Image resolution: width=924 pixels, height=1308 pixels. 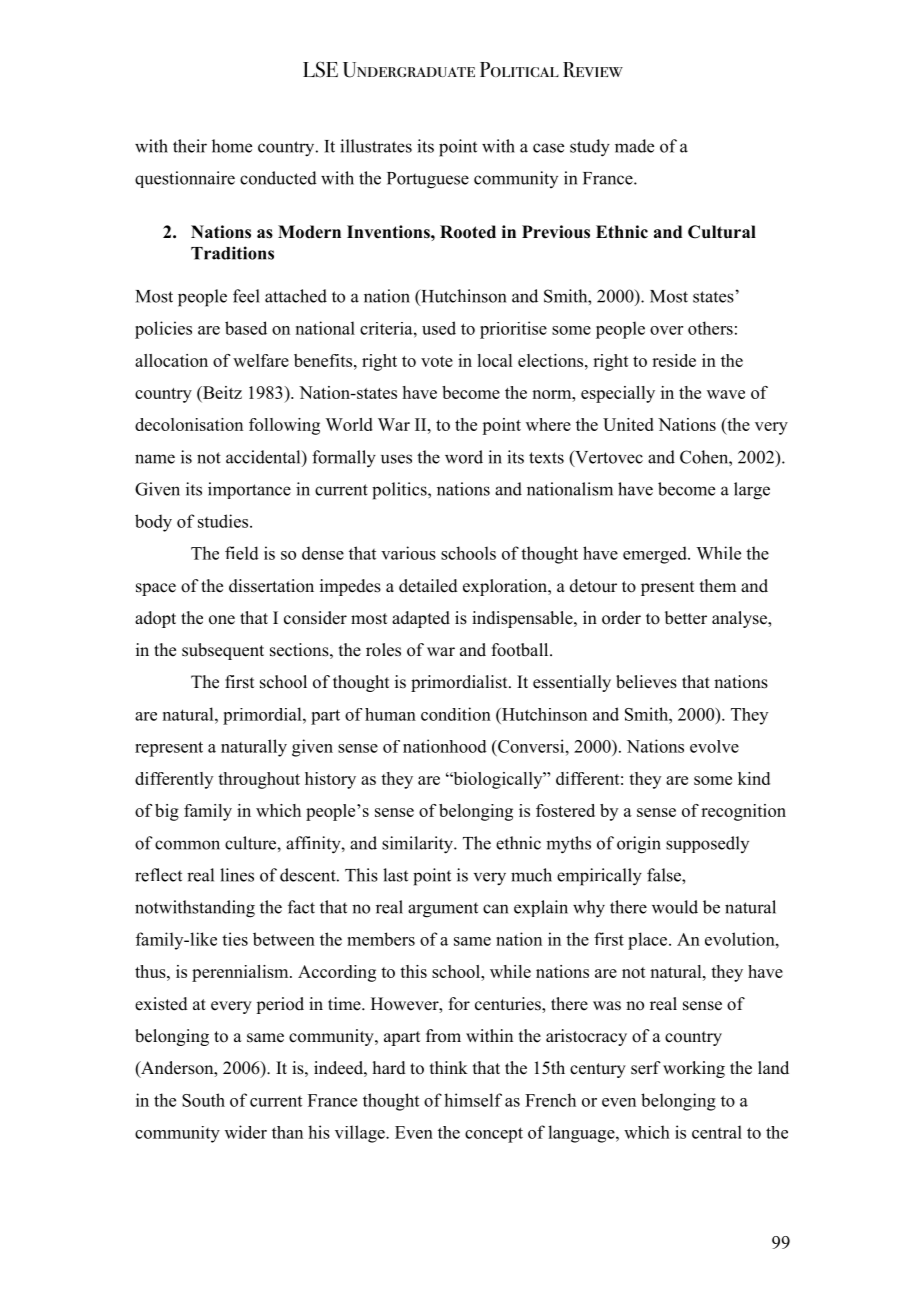 What do you see at coordinates (203, 1100) in the page?
I see `South` at bounding box center [203, 1100].
